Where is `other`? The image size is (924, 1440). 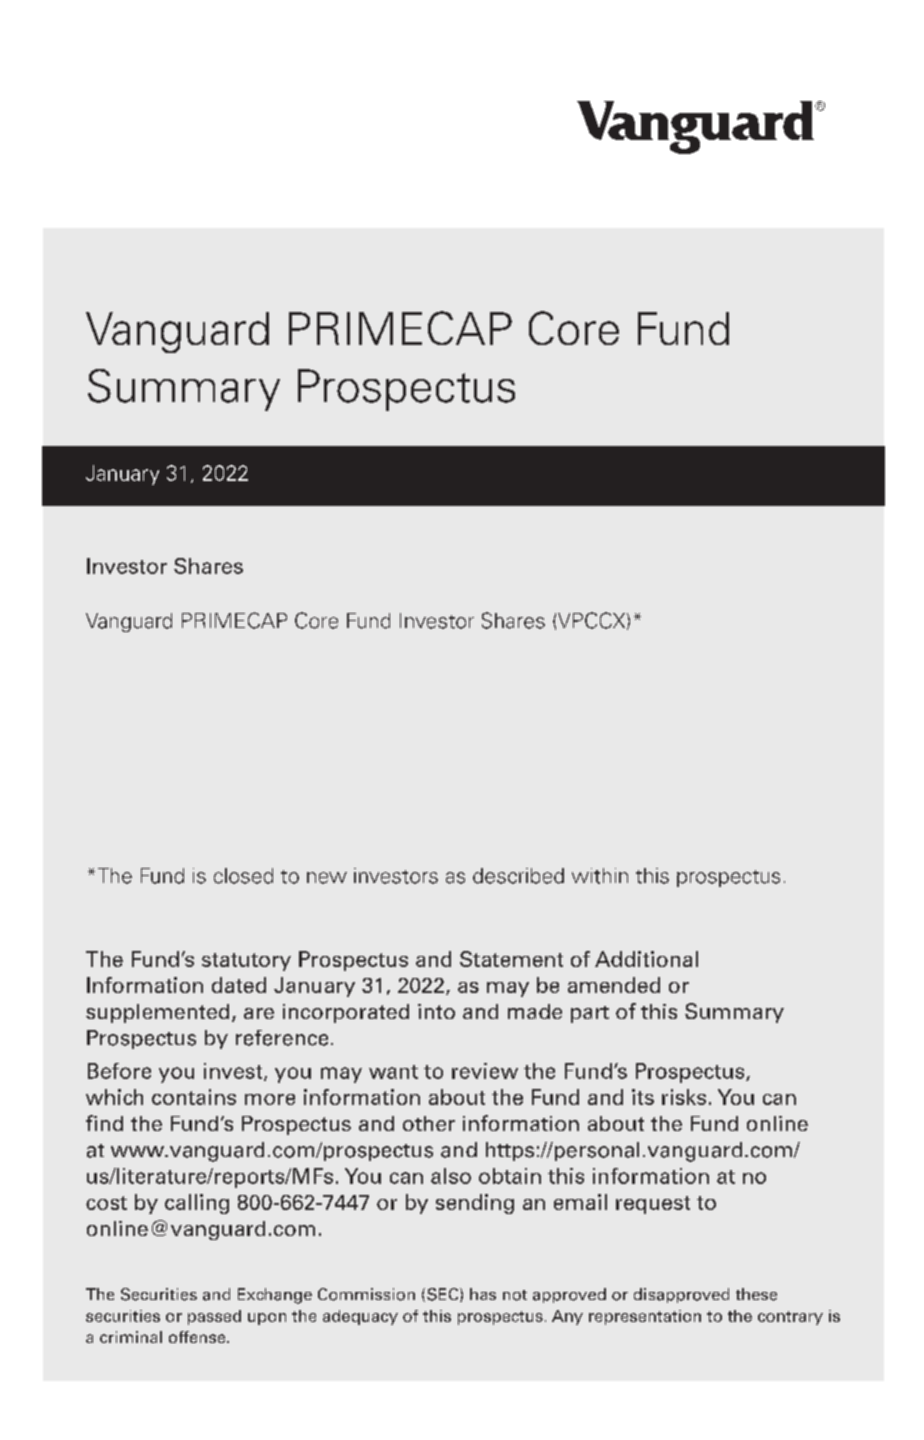 other is located at coordinates (429, 1123).
